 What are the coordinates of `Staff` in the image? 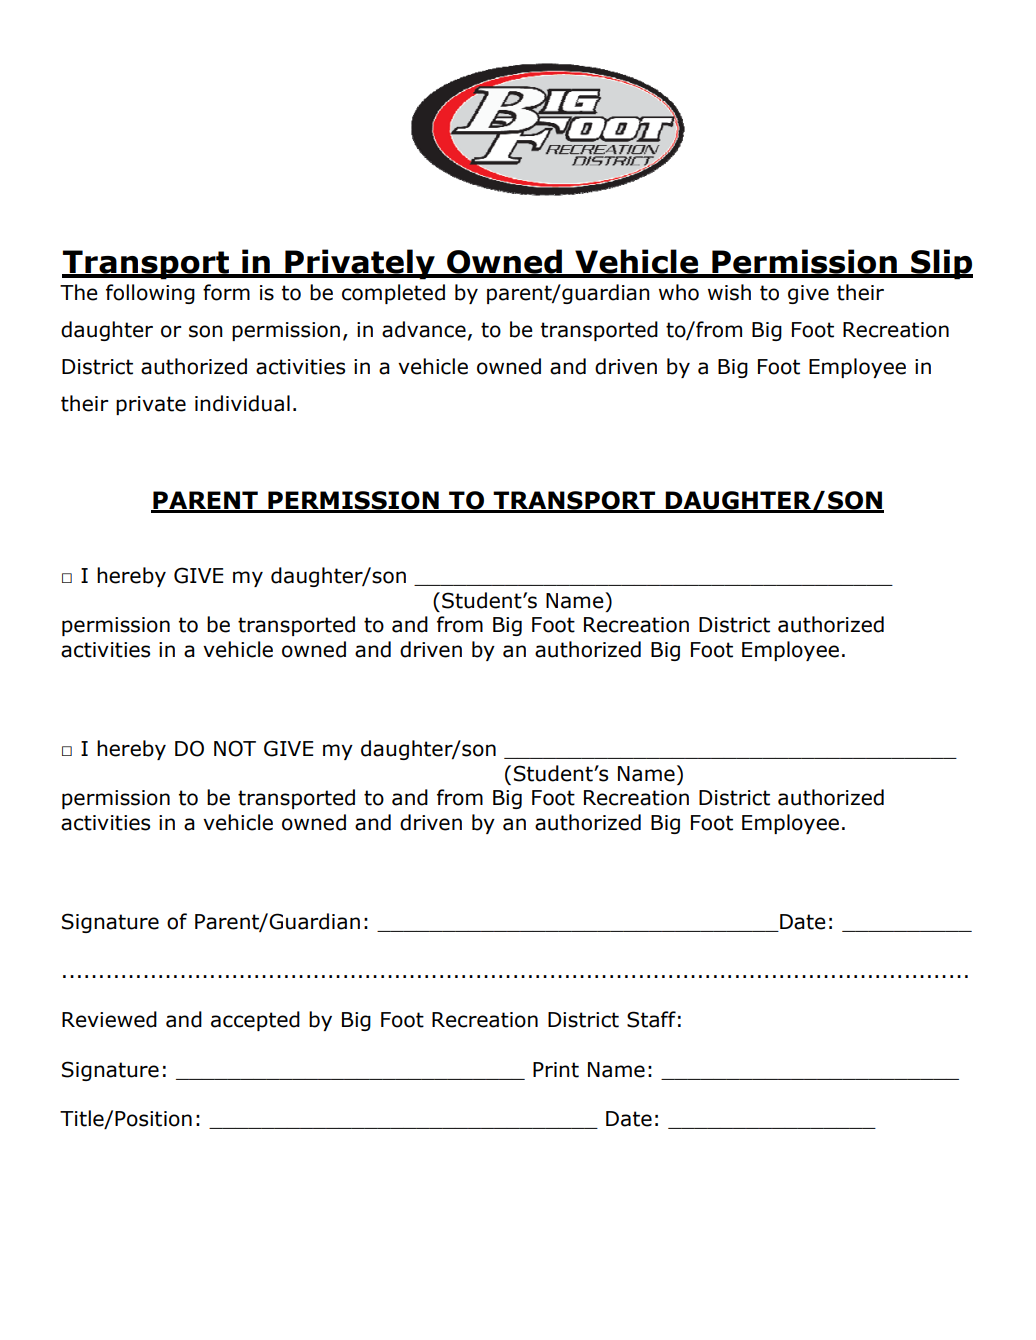 It's located at (651, 1019).
